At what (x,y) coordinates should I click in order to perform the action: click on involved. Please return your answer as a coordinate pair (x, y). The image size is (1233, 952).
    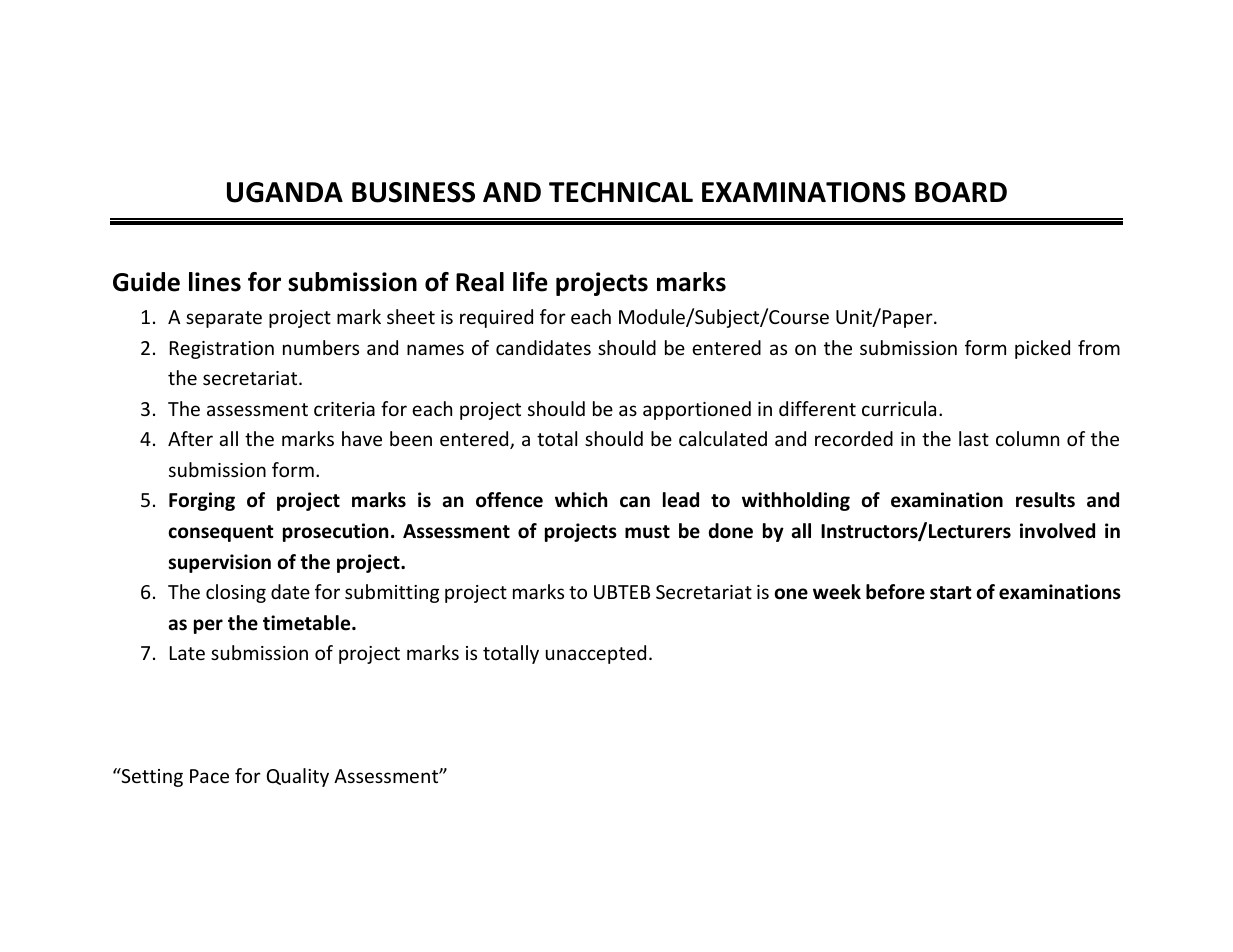
    Looking at the image, I should click on (1057, 531).
